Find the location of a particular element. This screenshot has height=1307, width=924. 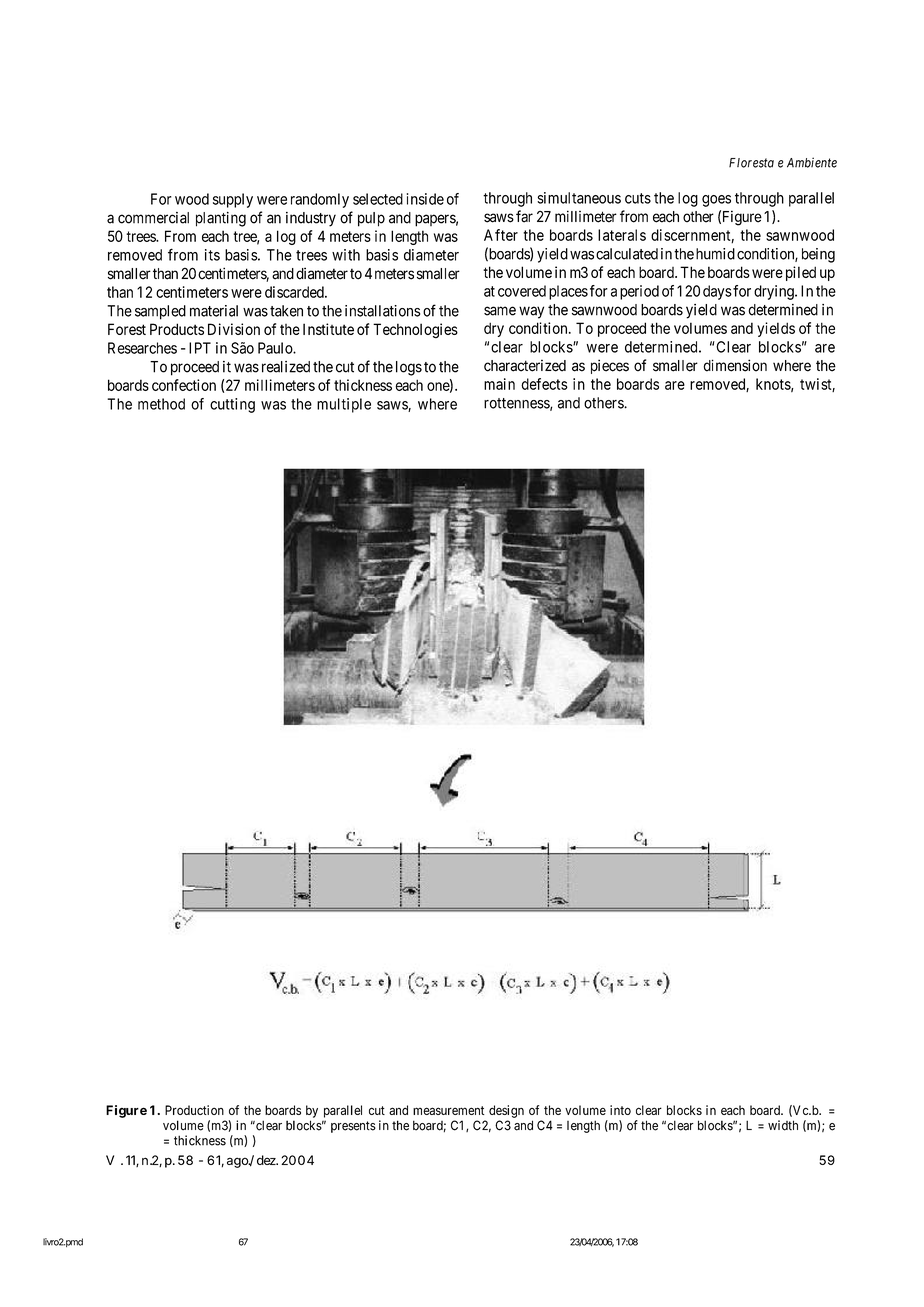

defects is located at coordinates (544, 384).
